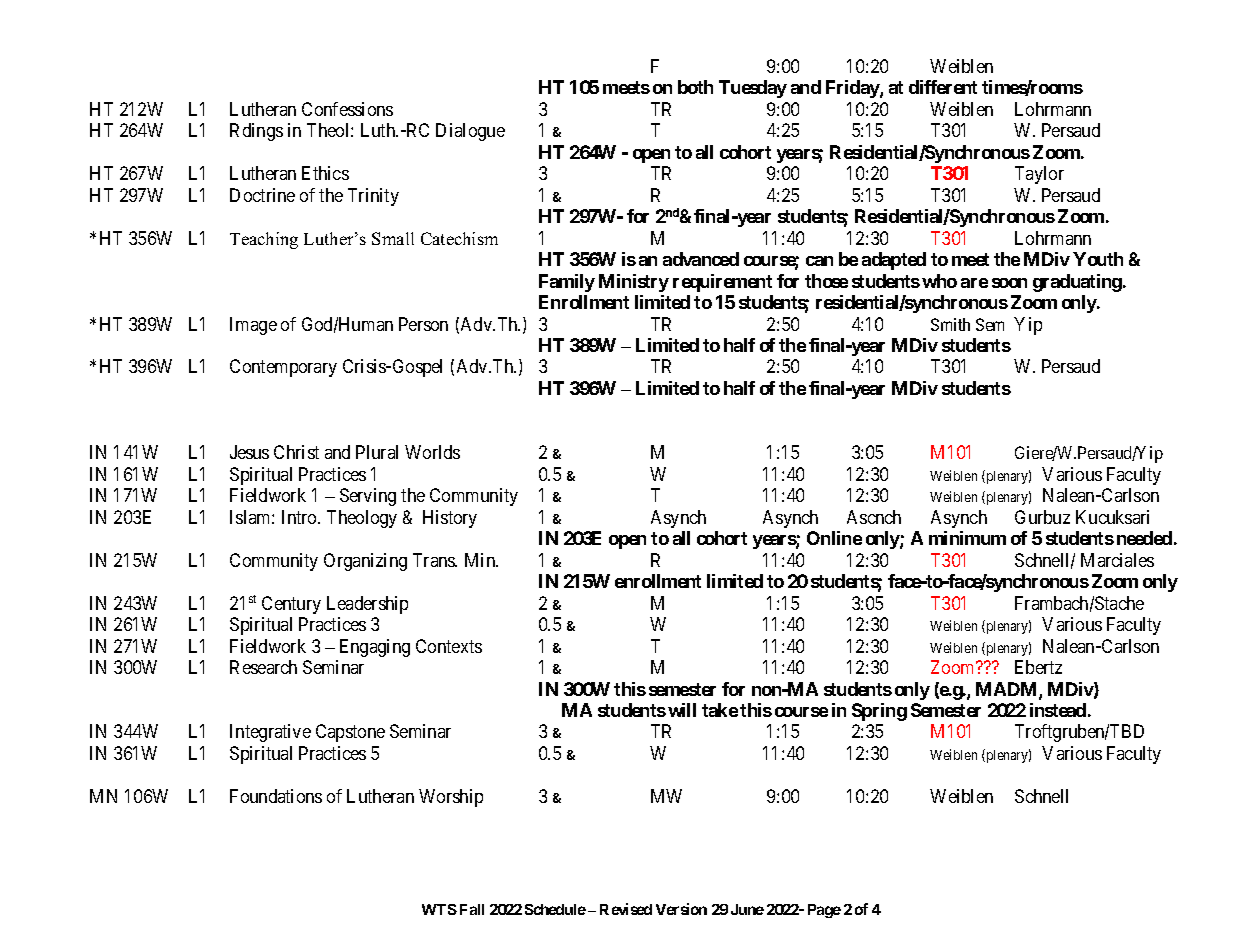 The width and height of the page is (1233, 952). Describe the element at coordinates (695, 87) in the page. I see `both` at that location.
